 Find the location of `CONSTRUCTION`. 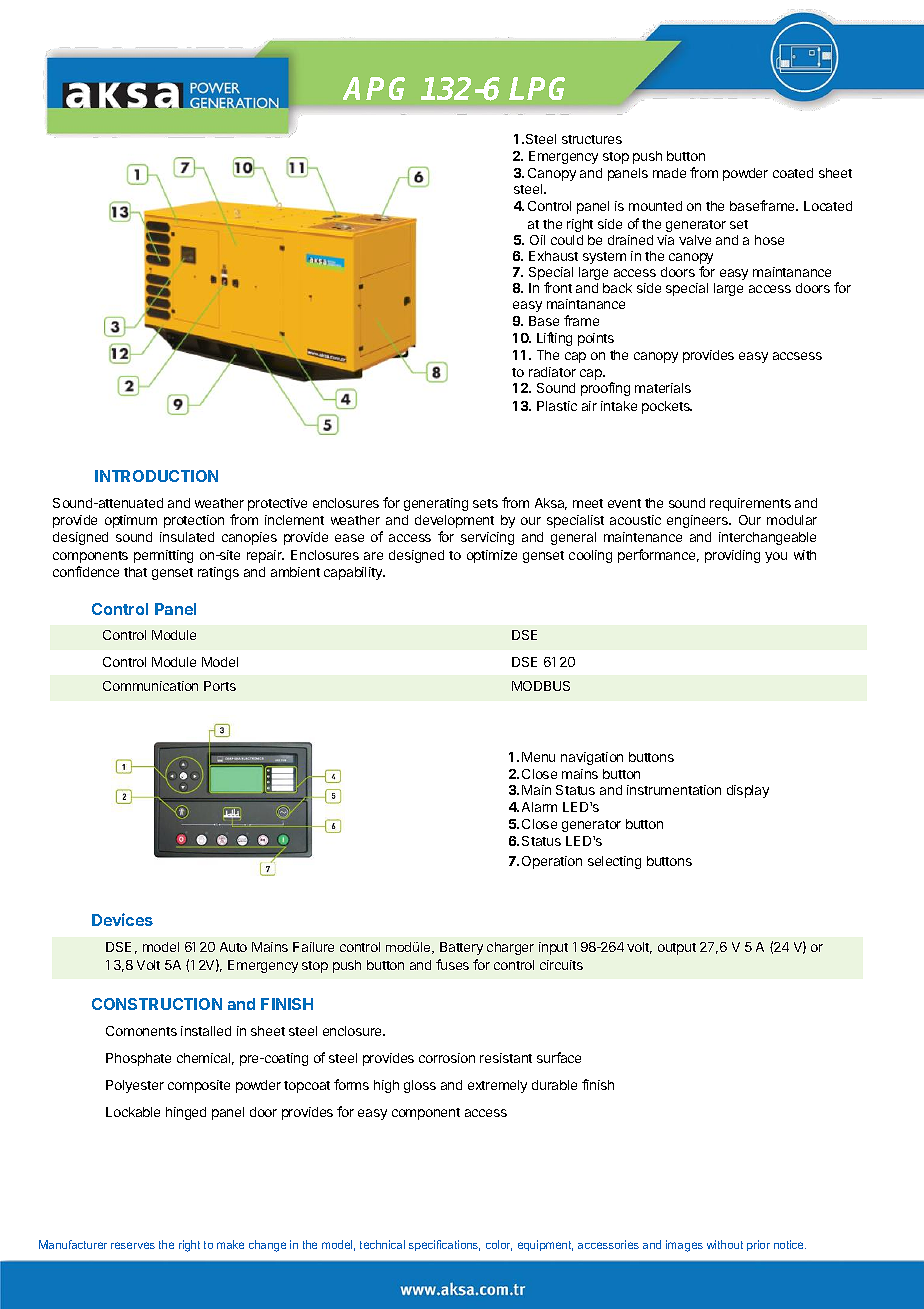

CONSTRUCTION is located at coordinates (157, 1004).
